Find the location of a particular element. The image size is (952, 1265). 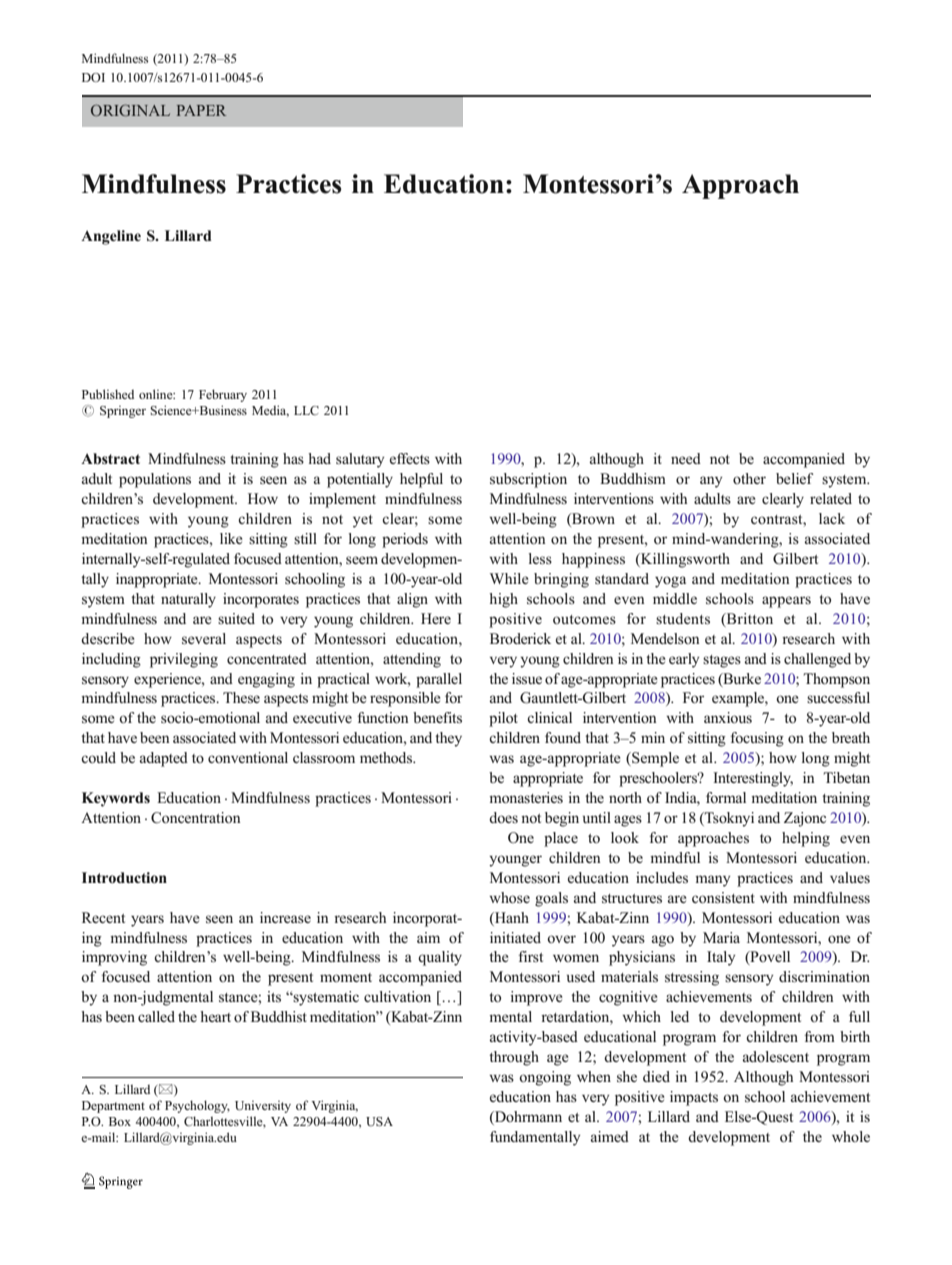

appears is located at coordinates (786, 602).
